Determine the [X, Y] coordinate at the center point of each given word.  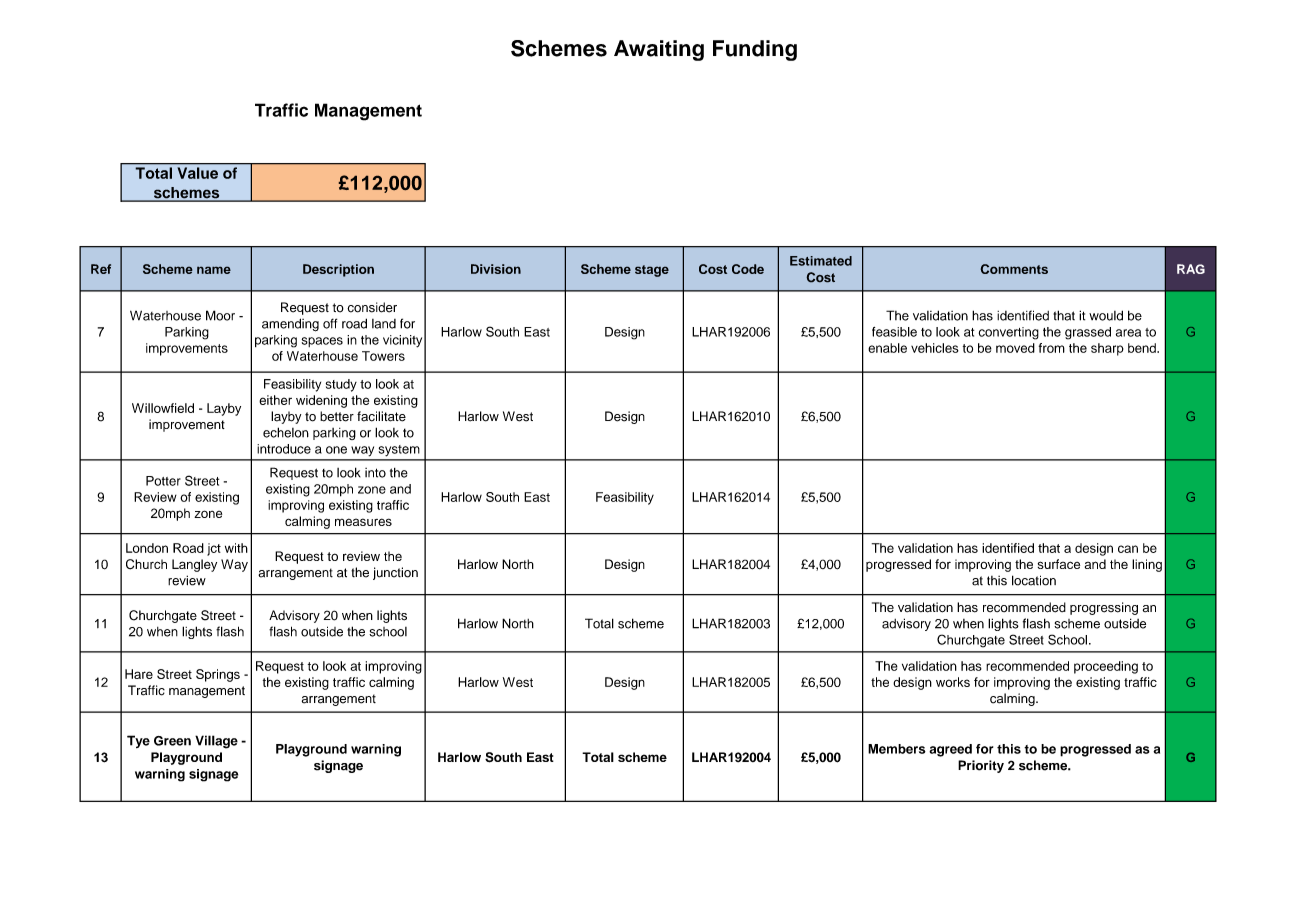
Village [216, 742]
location [1034, 580]
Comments [1014, 269]
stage [652, 271]
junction [395, 573]
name [214, 270]
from [1052, 348]
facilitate [381, 416]
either [275, 400]
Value [198, 173]
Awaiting [659, 50]
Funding [755, 50]
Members [897, 749]
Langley [194, 565]
